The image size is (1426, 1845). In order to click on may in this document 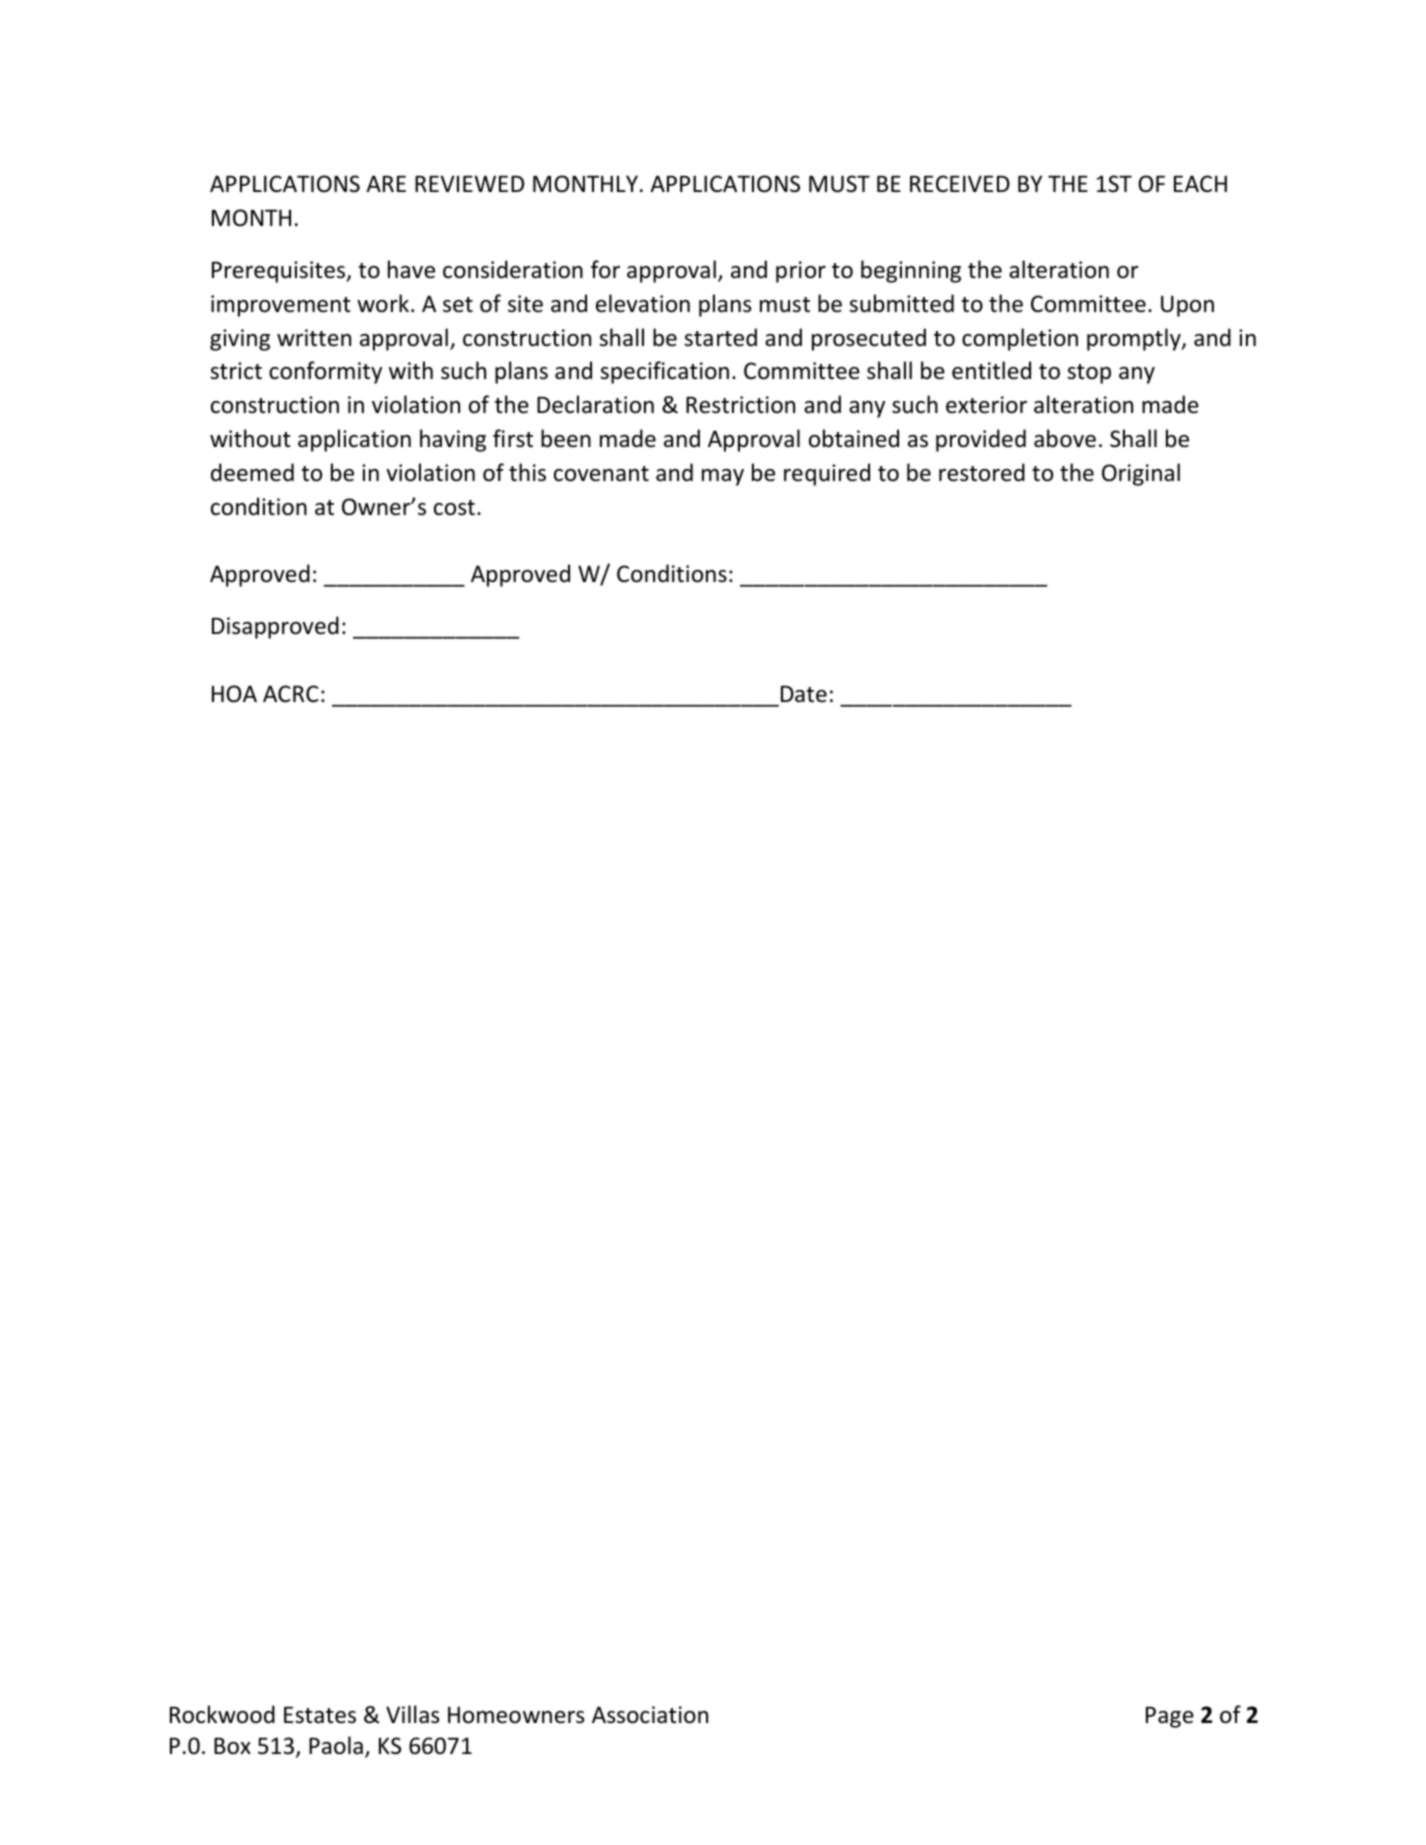, I will do `click(723, 477)`.
